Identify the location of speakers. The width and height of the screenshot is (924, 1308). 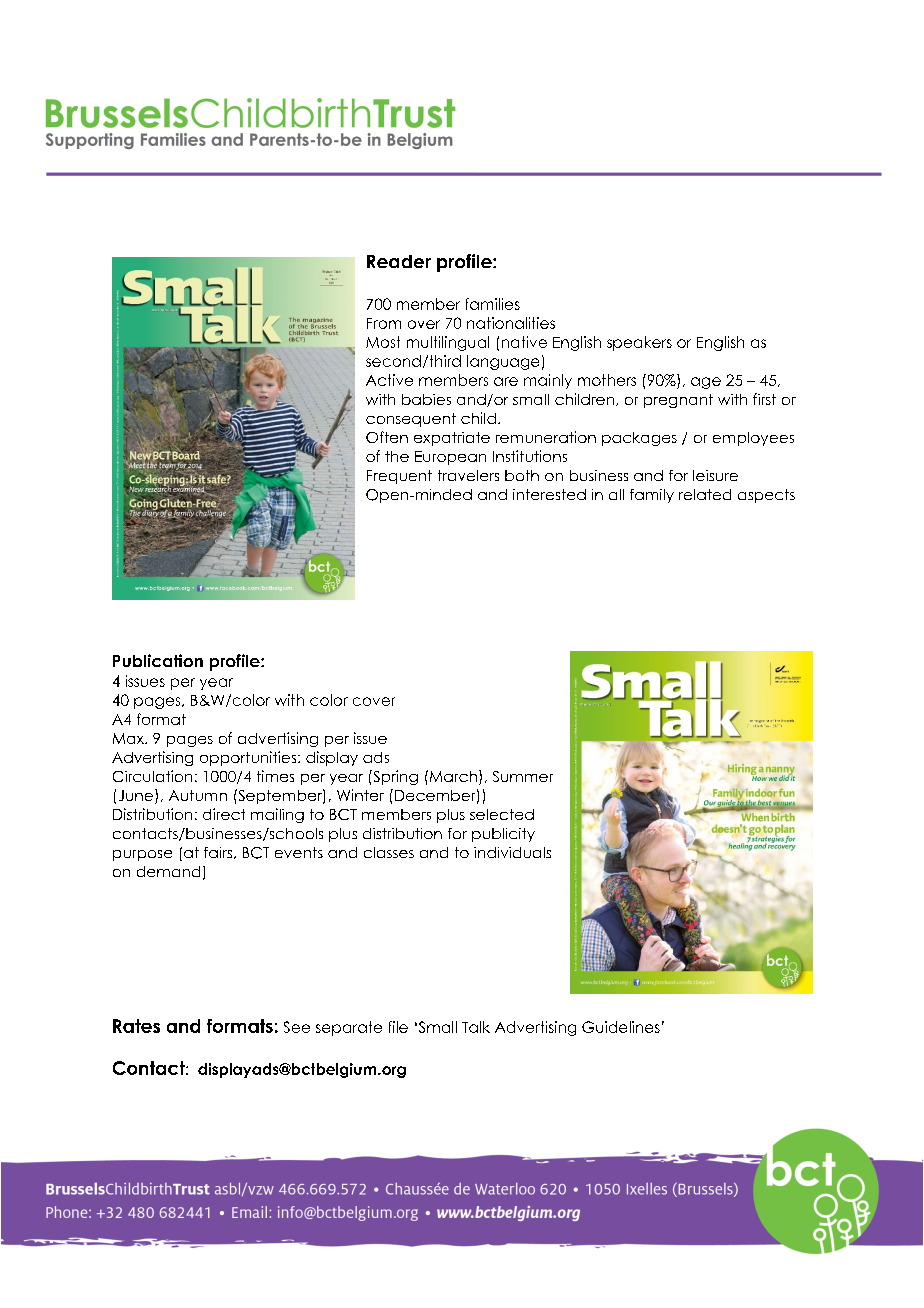
(639, 343).
